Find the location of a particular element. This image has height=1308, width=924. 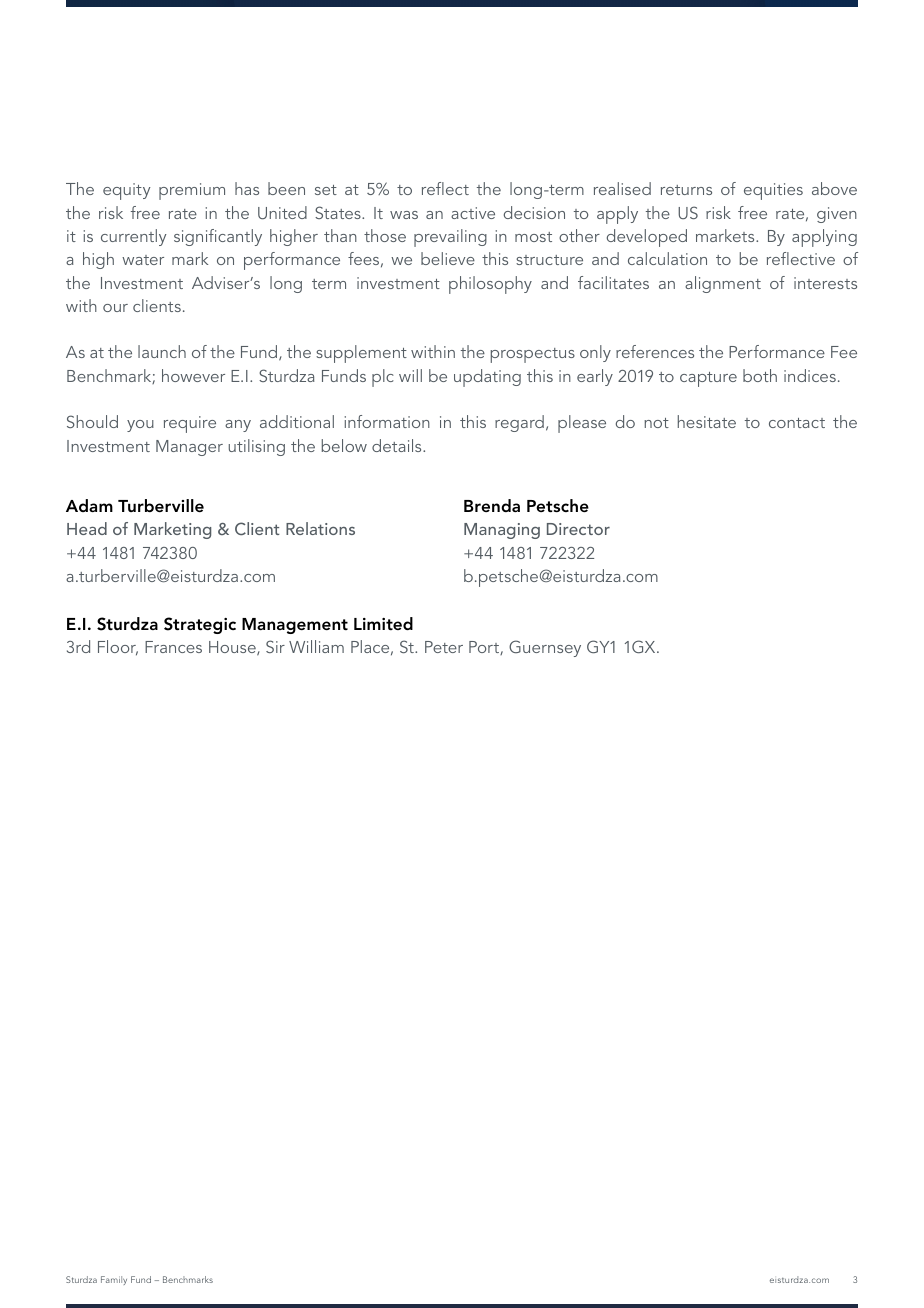

Managing is located at coordinates (502, 531).
